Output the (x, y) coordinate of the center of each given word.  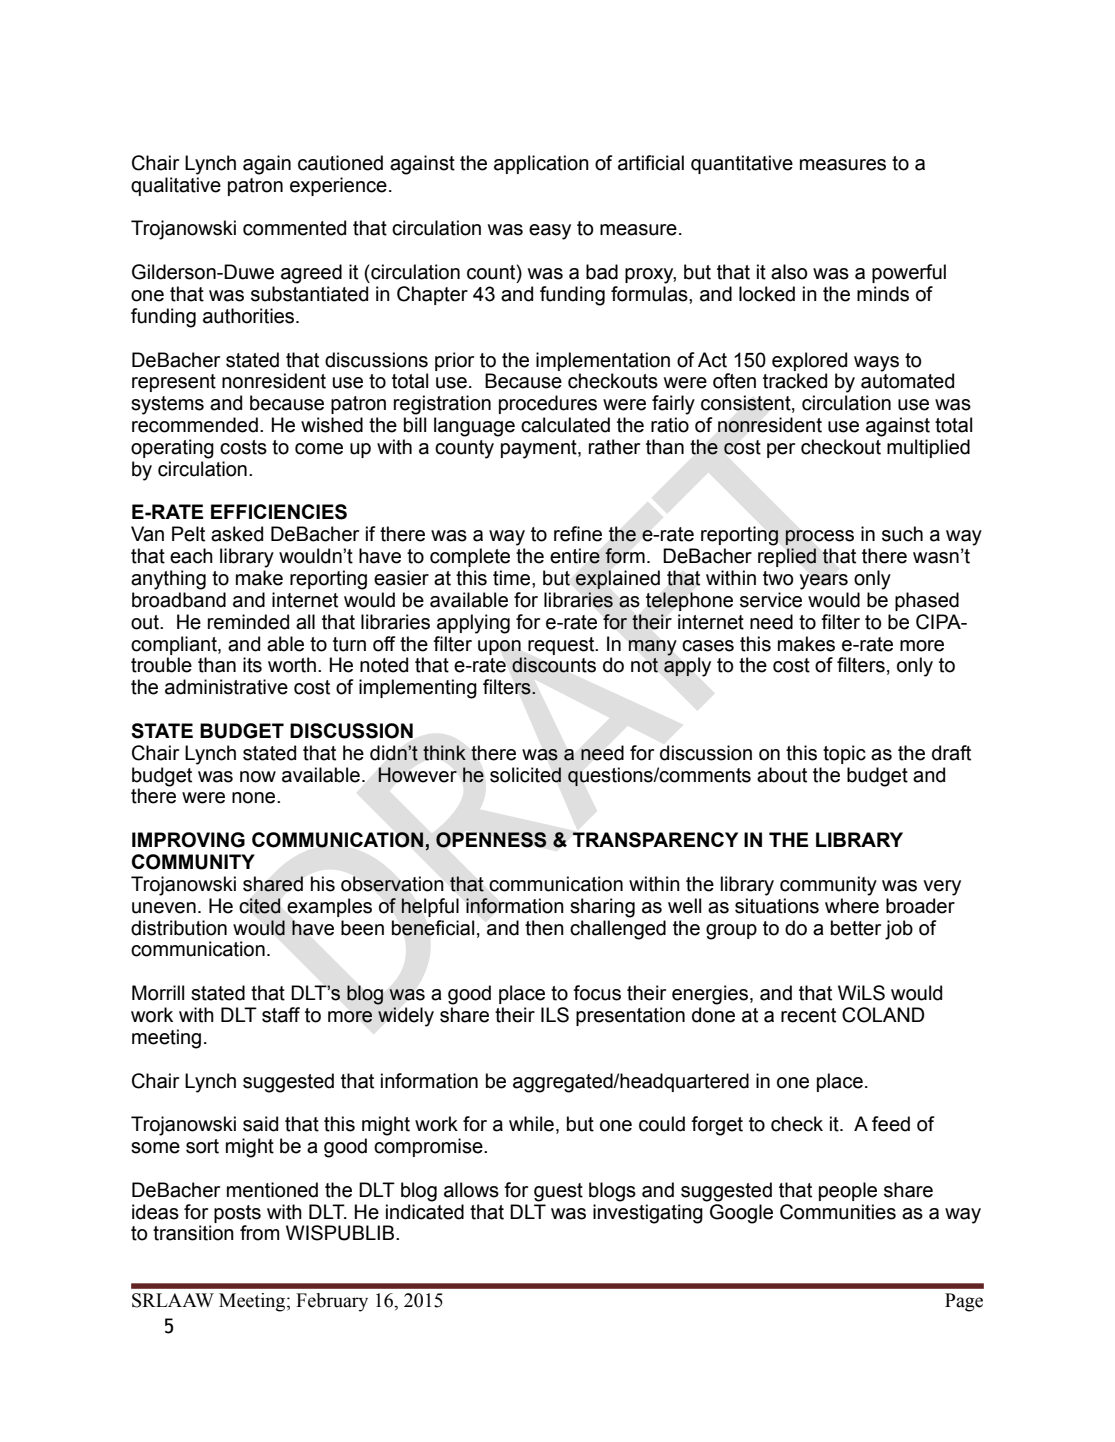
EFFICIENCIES (279, 512)
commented (294, 228)
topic (844, 754)
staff (281, 1015)
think (444, 753)
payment (540, 449)
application (541, 164)
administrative (226, 687)
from (260, 1233)
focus (597, 993)
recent (808, 1015)
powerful (909, 273)
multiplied (928, 448)
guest (558, 1192)
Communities (838, 1212)
